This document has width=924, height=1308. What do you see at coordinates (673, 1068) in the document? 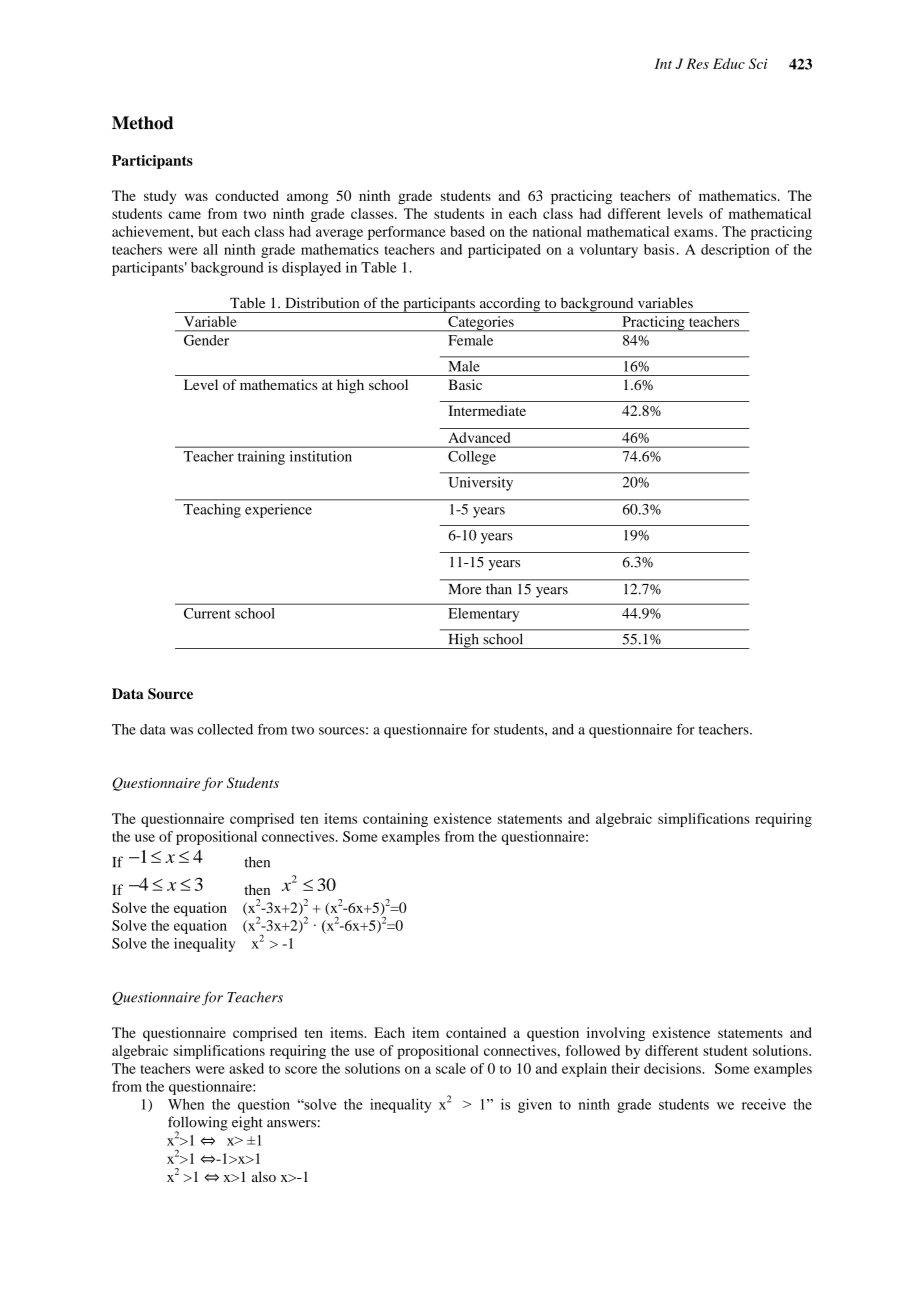
I see `decisions` at bounding box center [673, 1068].
